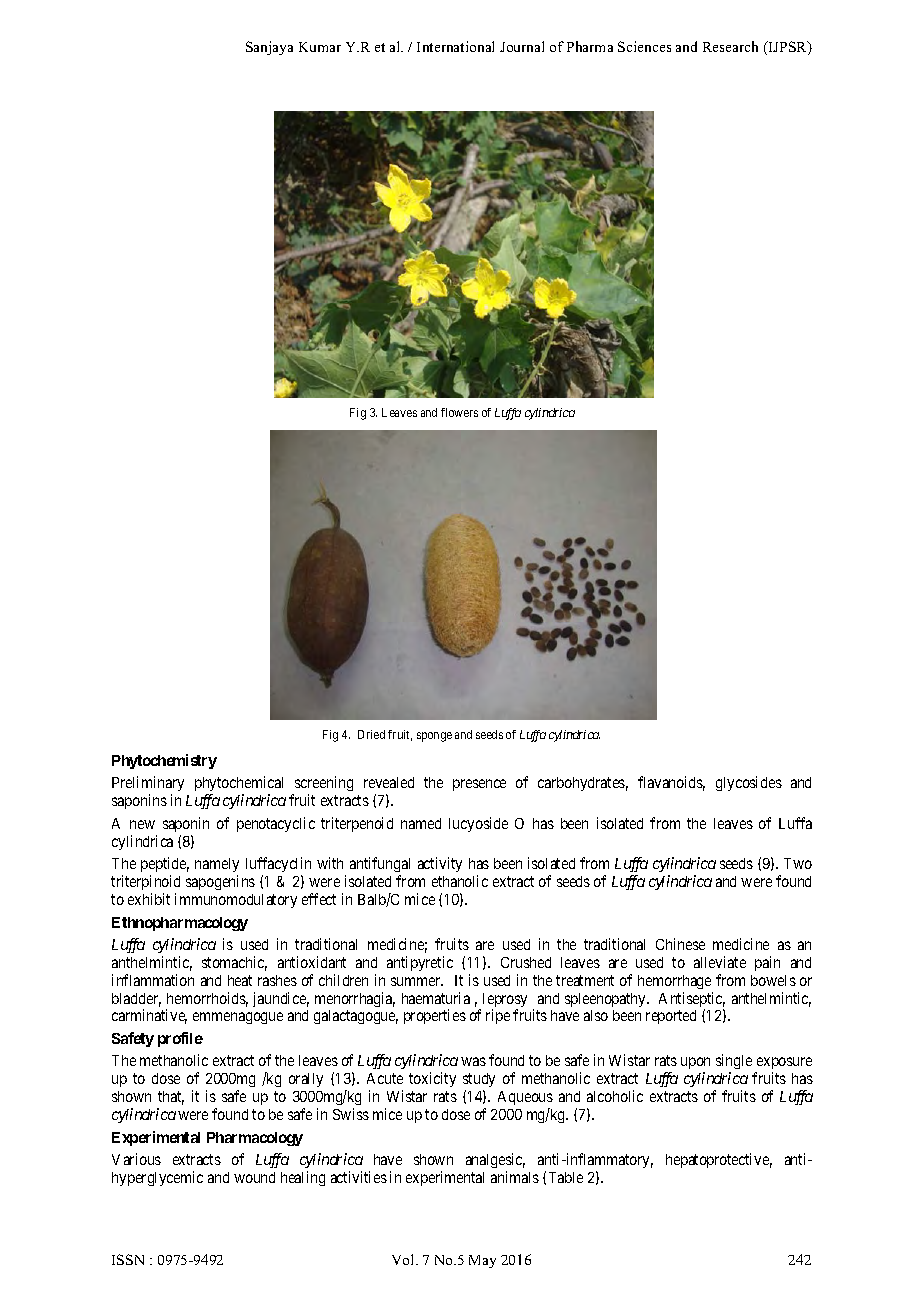  What do you see at coordinates (730, 46) in the screenshot?
I see `Research` at bounding box center [730, 46].
